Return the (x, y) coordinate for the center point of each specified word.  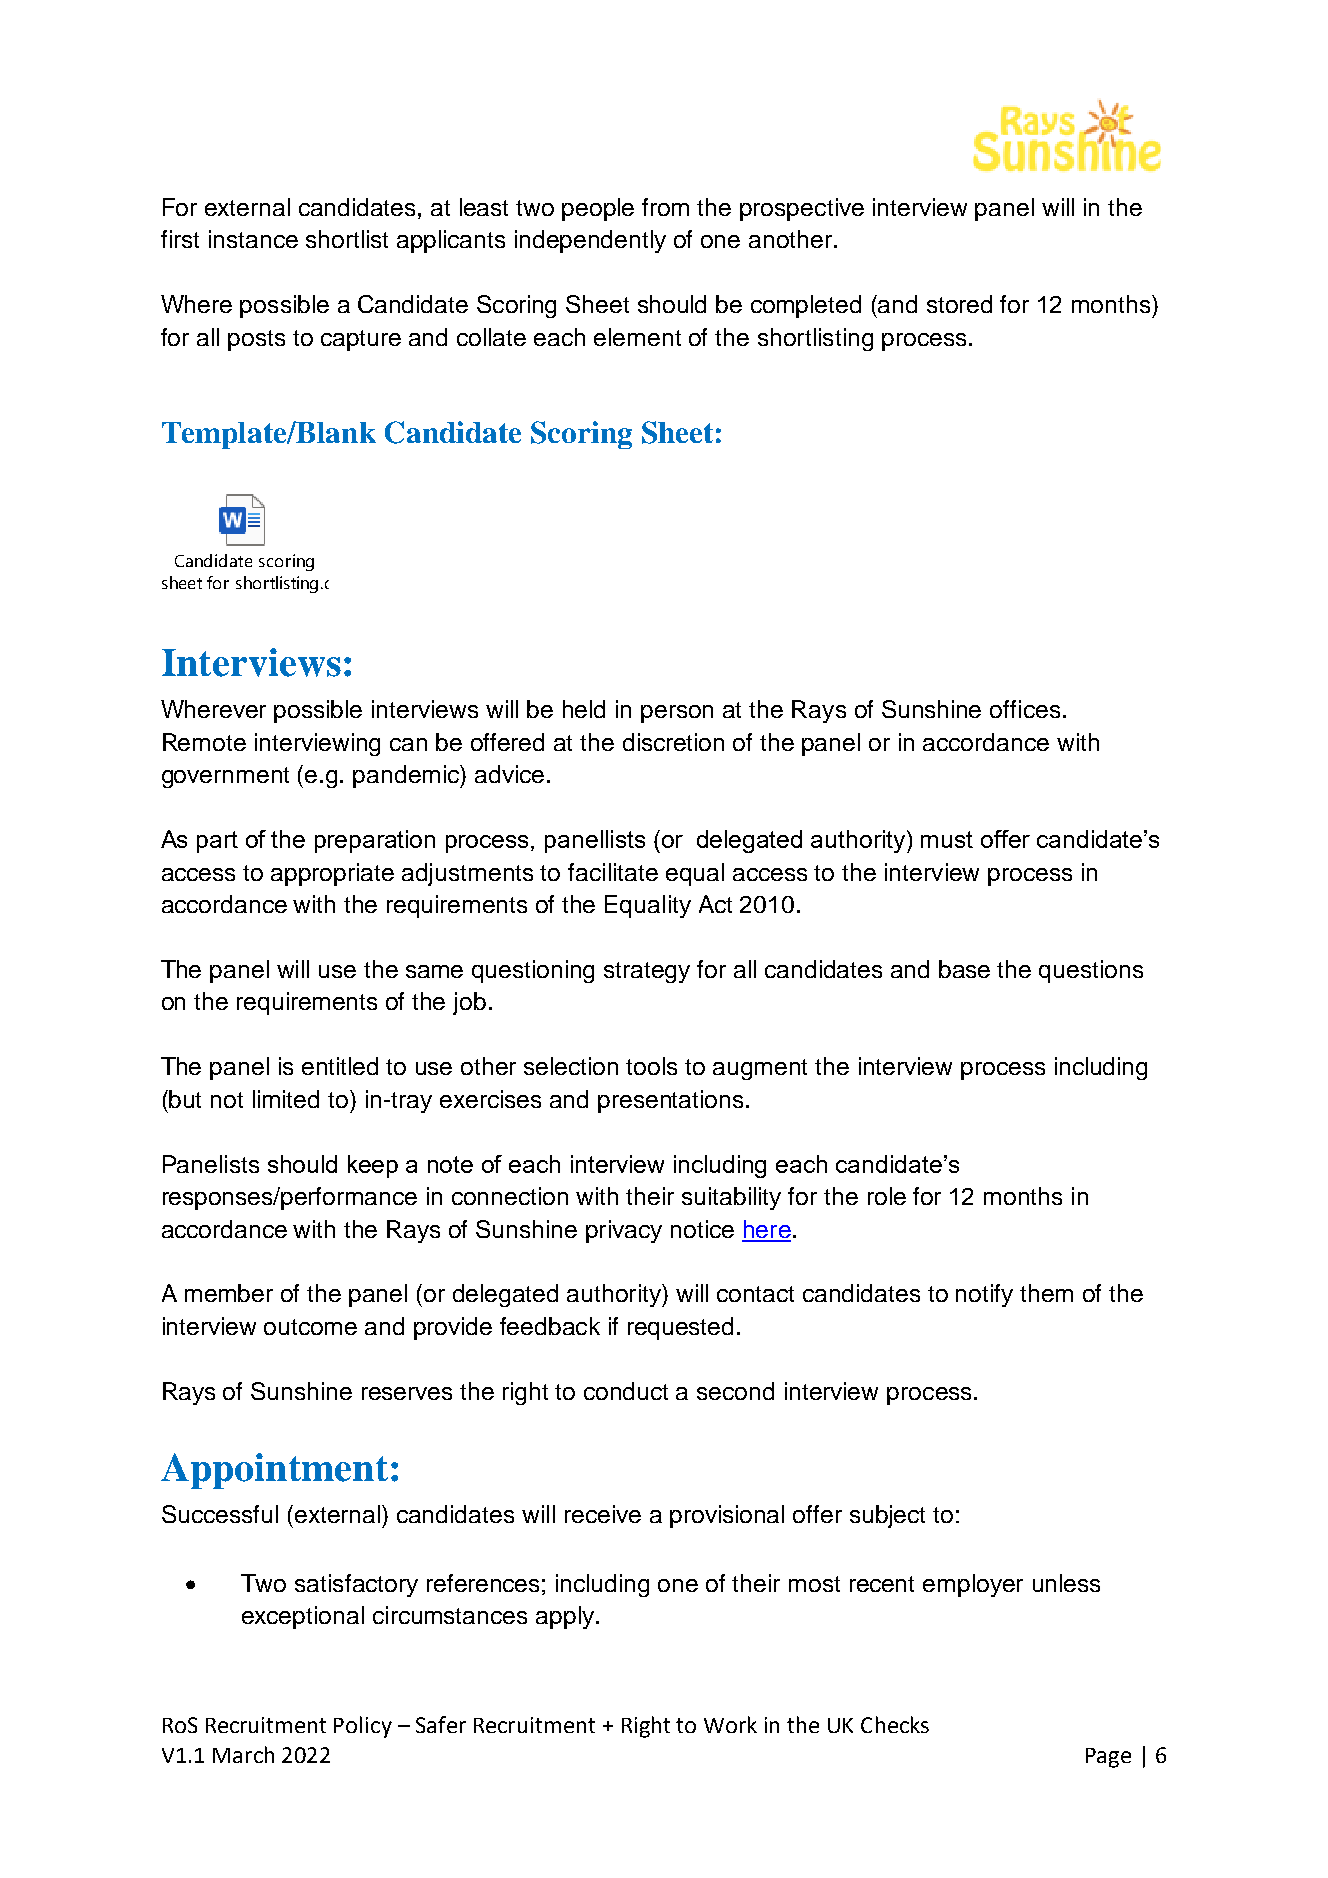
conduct (626, 1391)
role (887, 1196)
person (677, 714)
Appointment (274, 1471)
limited (286, 1099)
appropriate (332, 874)
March (243, 1754)
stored (959, 304)
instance (253, 239)
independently (590, 241)
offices (1025, 709)
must (947, 839)
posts (256, 340)
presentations (670, 1101)
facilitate (613, 872)
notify (984, 1295)
